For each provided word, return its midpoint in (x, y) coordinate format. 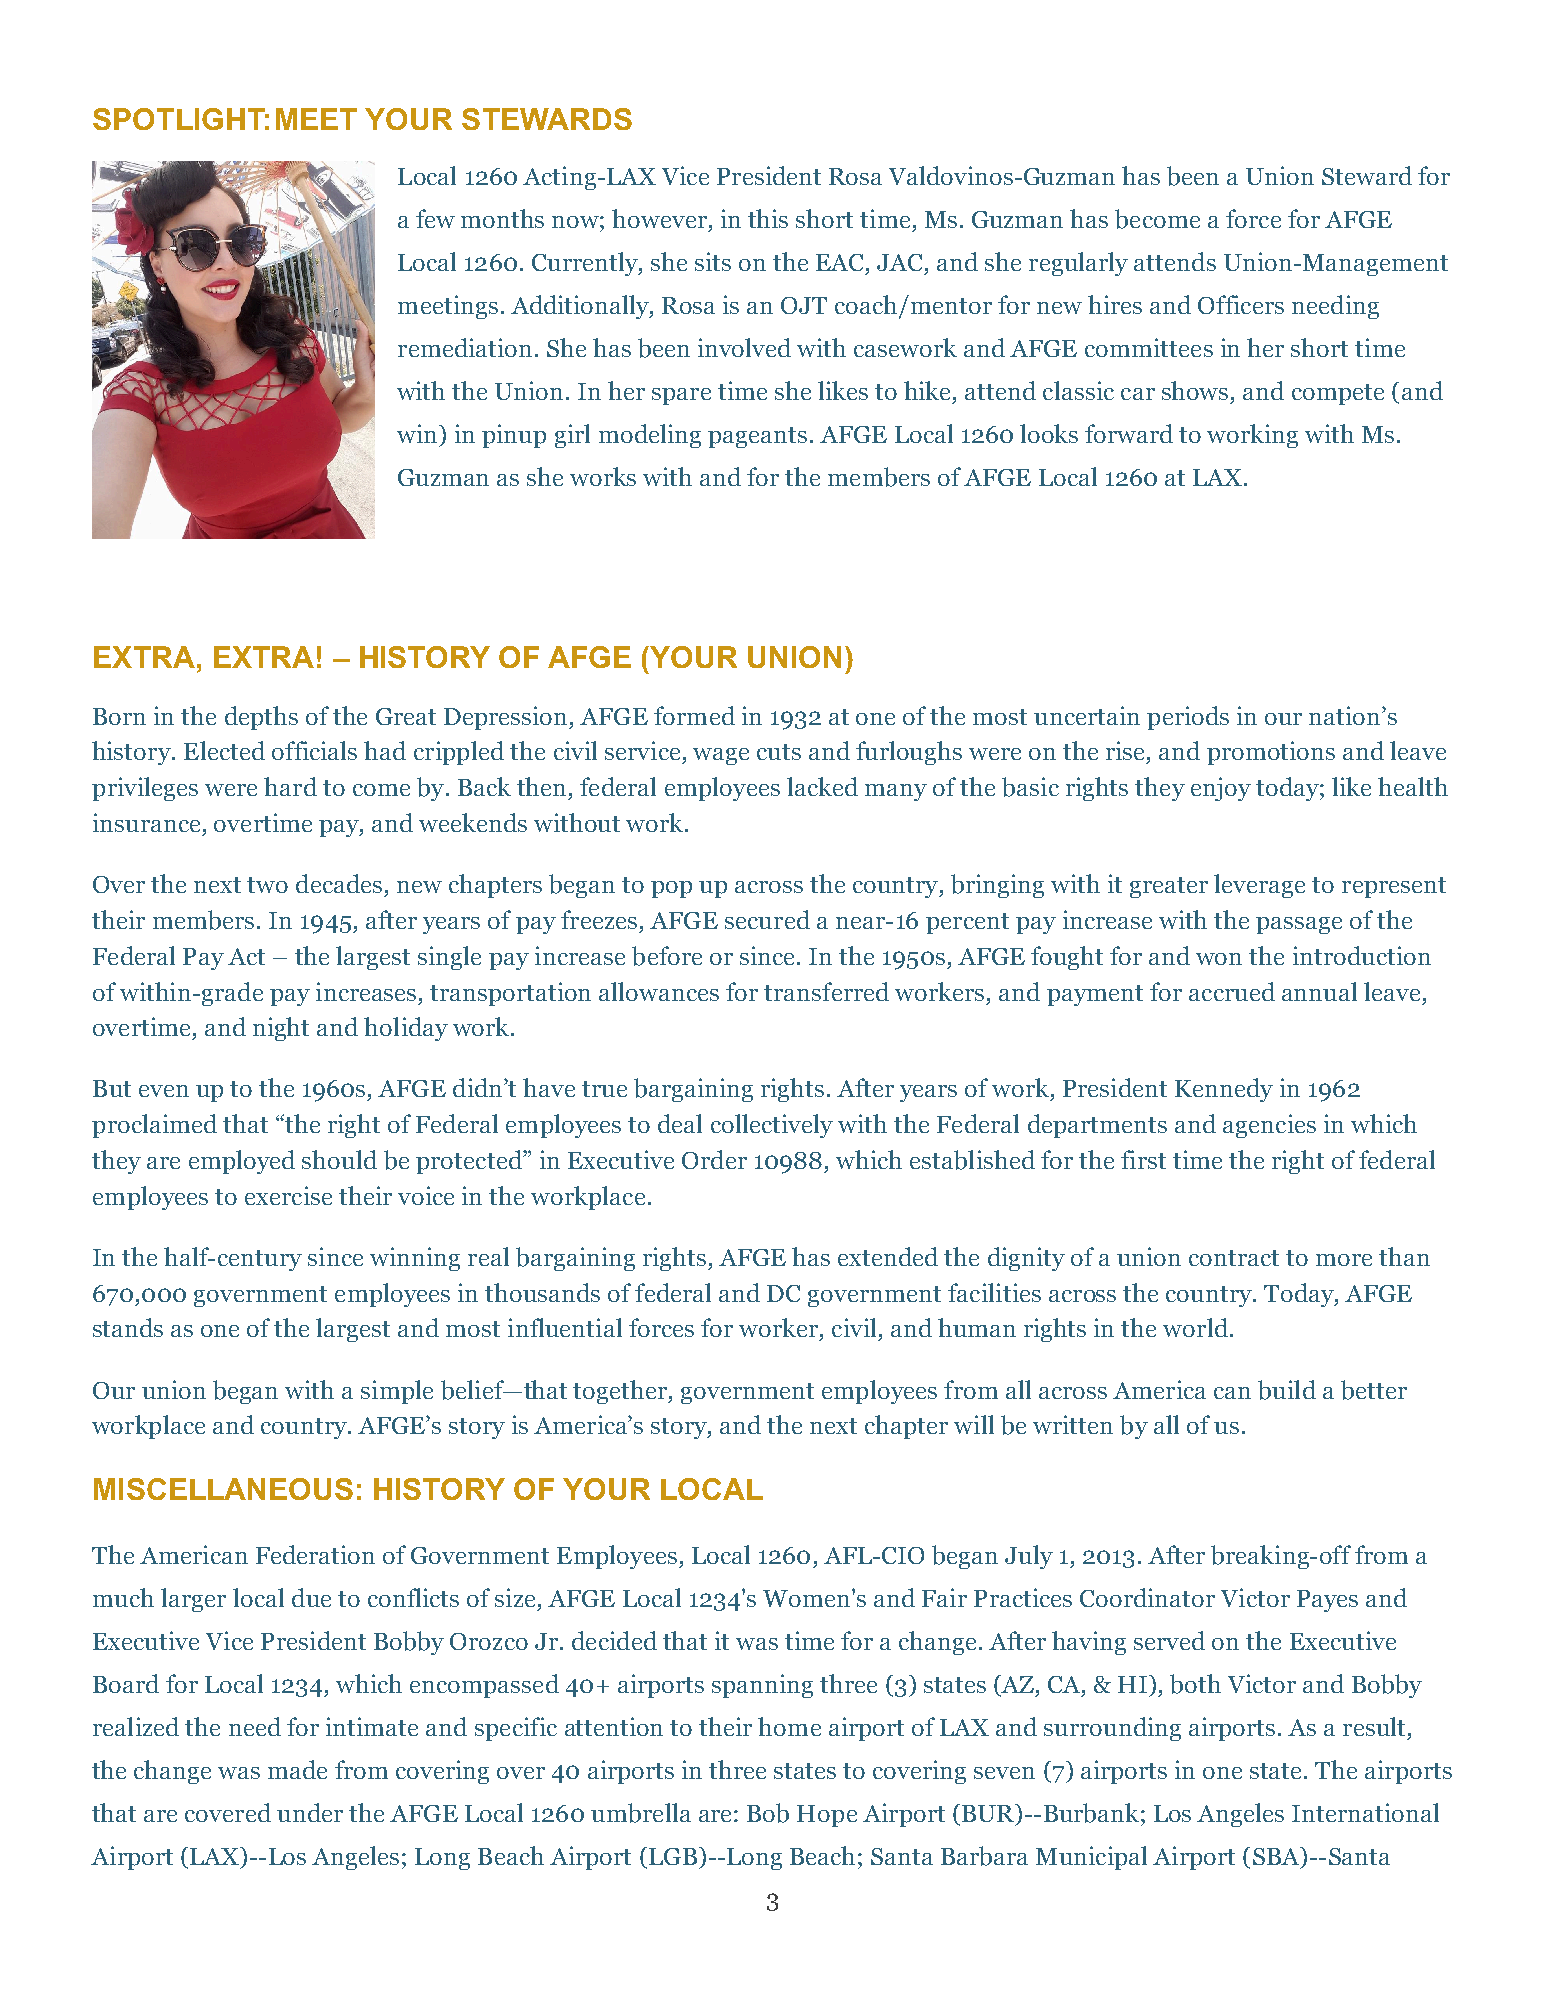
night (281, 1029)
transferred (826, 991)
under (310, 1812)
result (1374, 1726)
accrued (1232, 991)
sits (713, 261)
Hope (827, 1816)
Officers (1241, 304)
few (435, 218)
